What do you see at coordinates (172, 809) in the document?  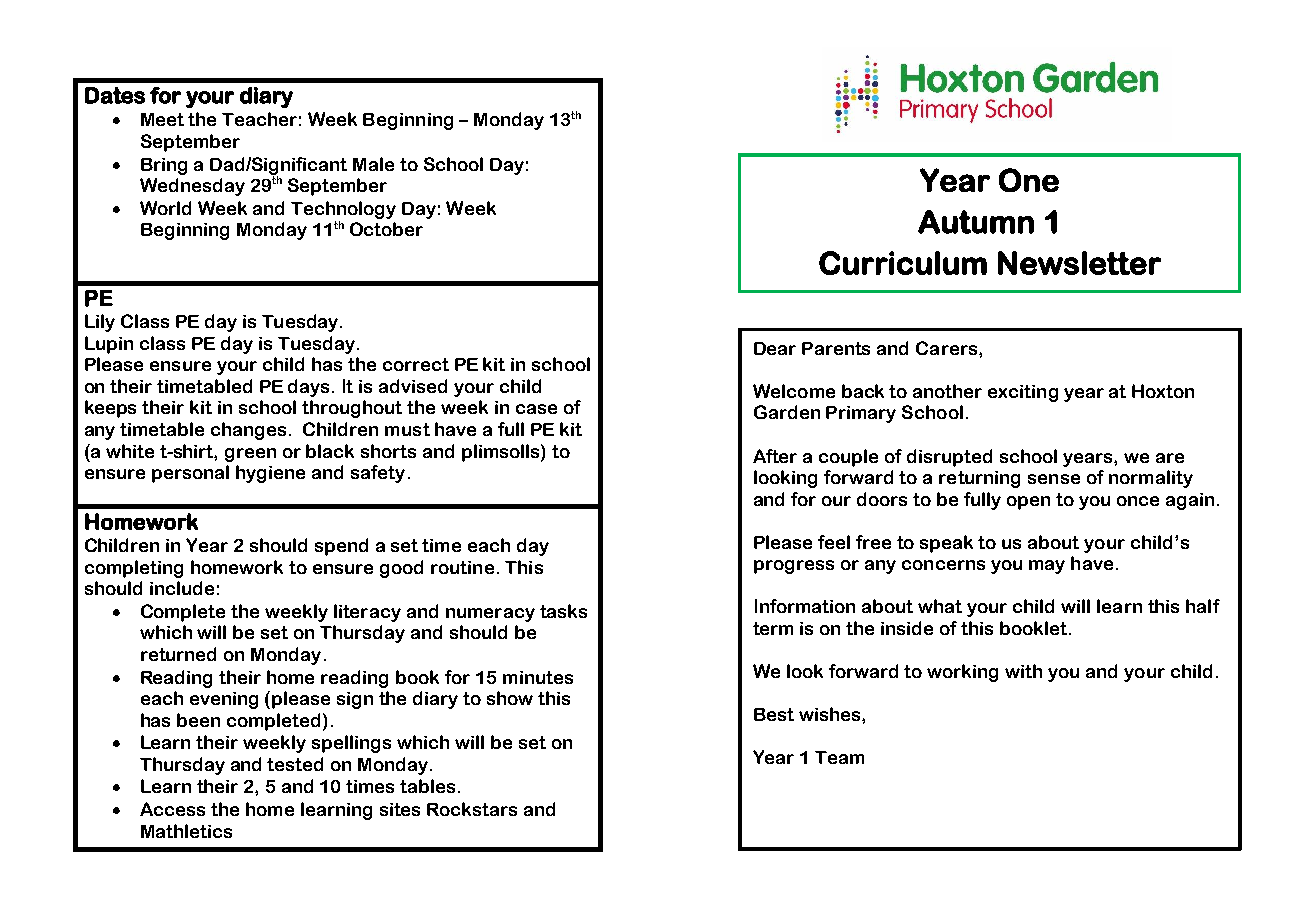 I see `Access` at bounding box center [172, 809].
